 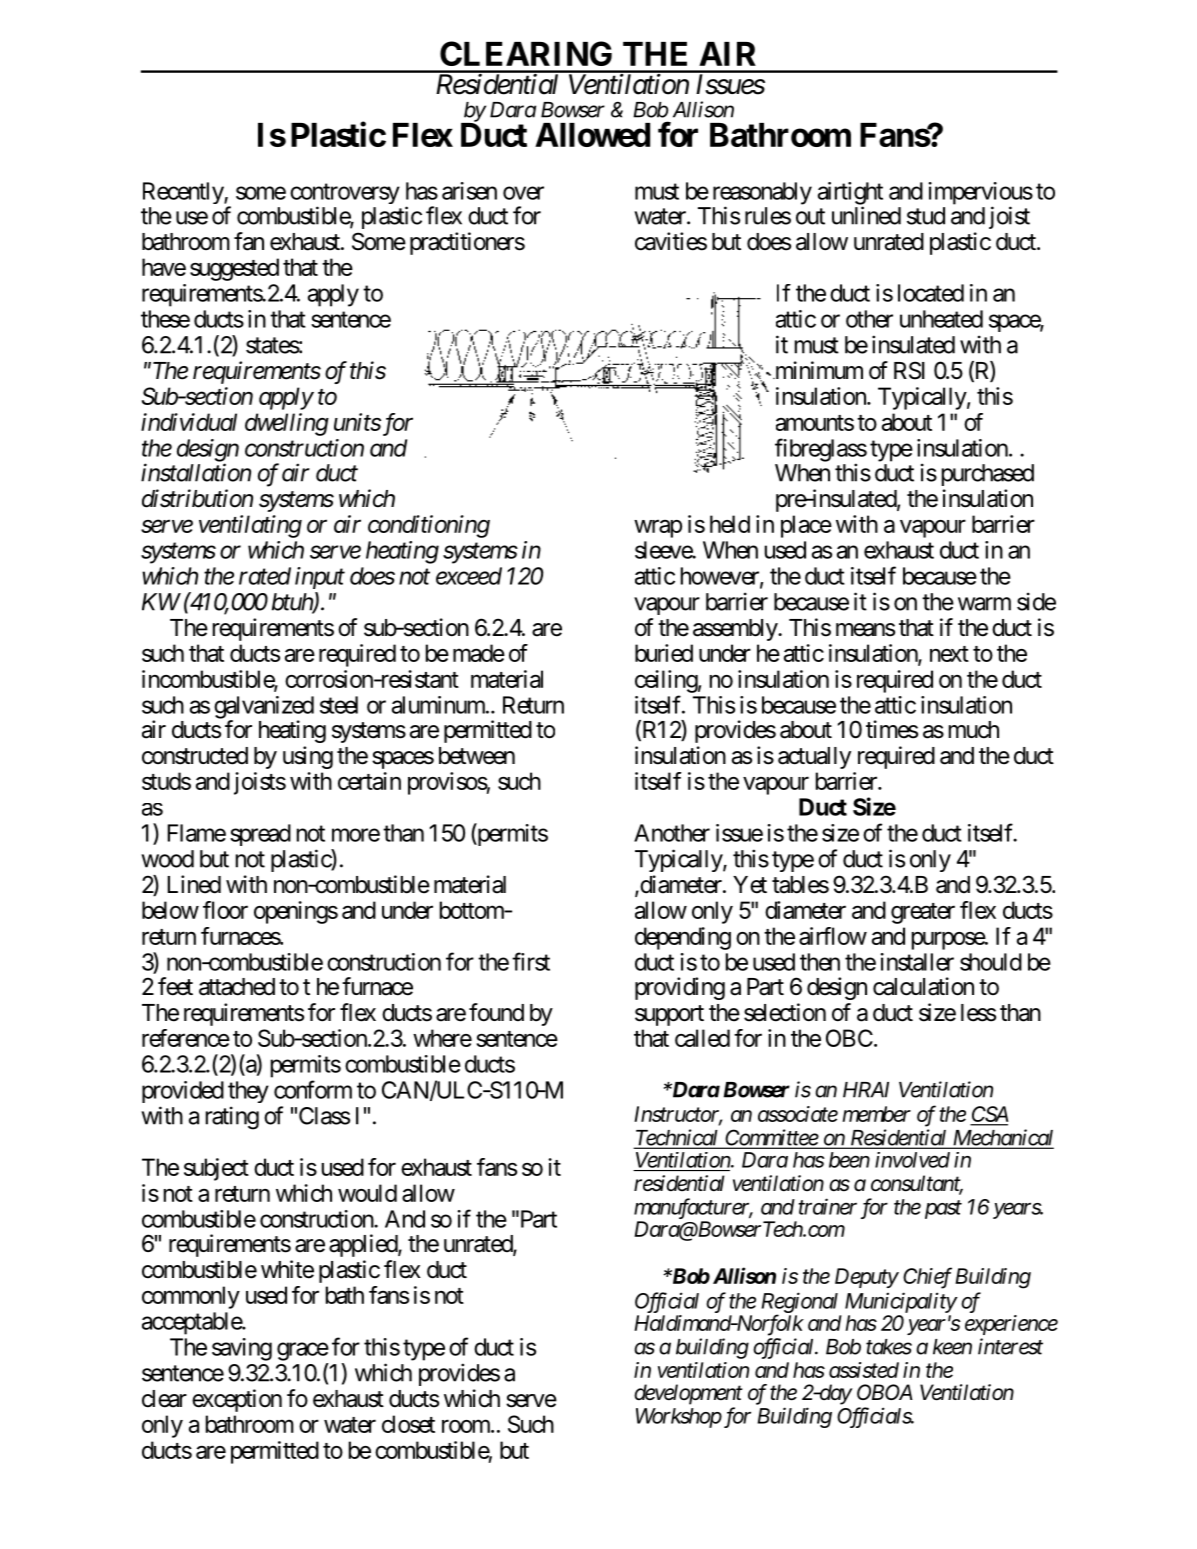 What do you see at coordinates (469, 191) in the screenshot?
I see `arisen` at bounding box center [469, 191].
